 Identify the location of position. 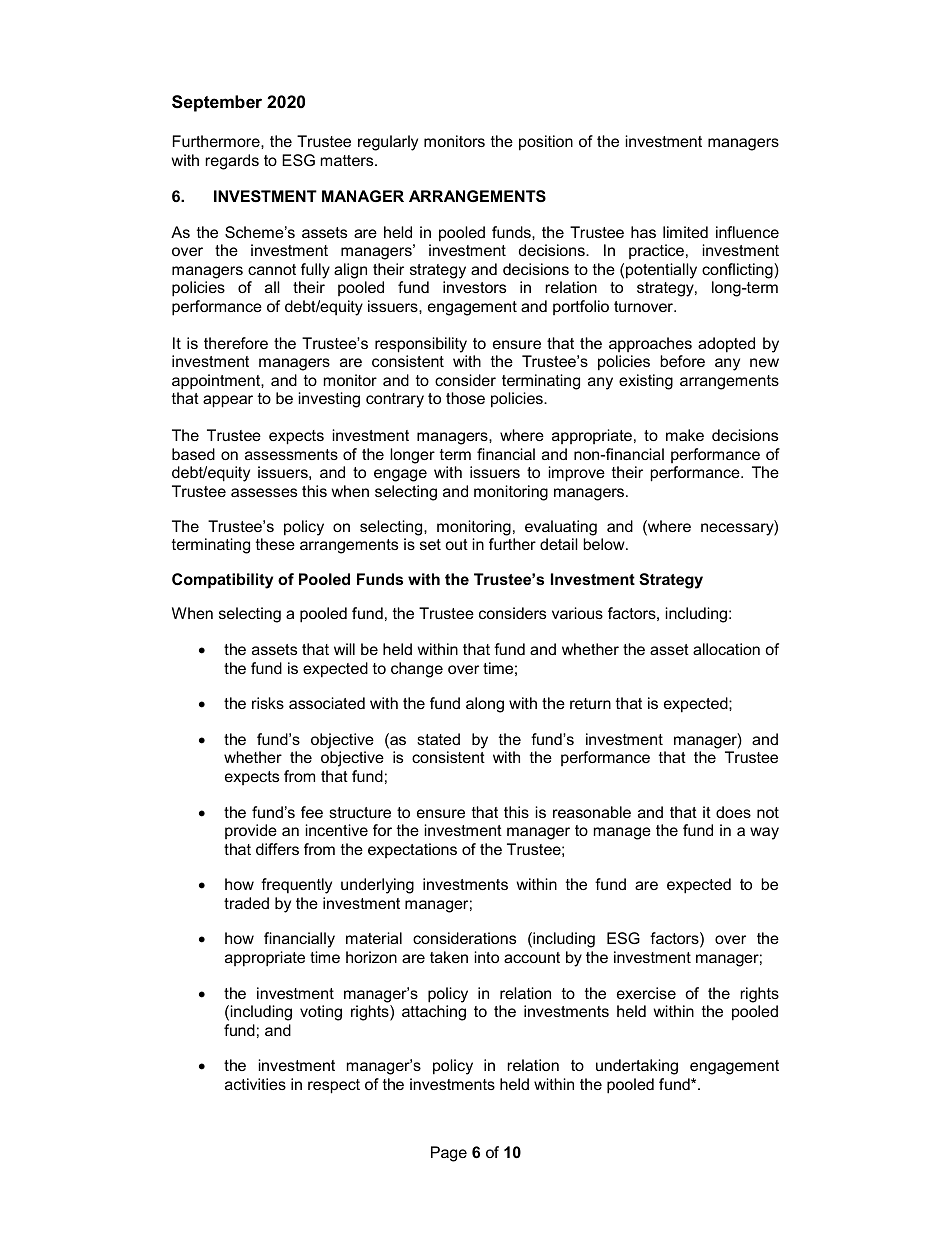
(546, 143).
